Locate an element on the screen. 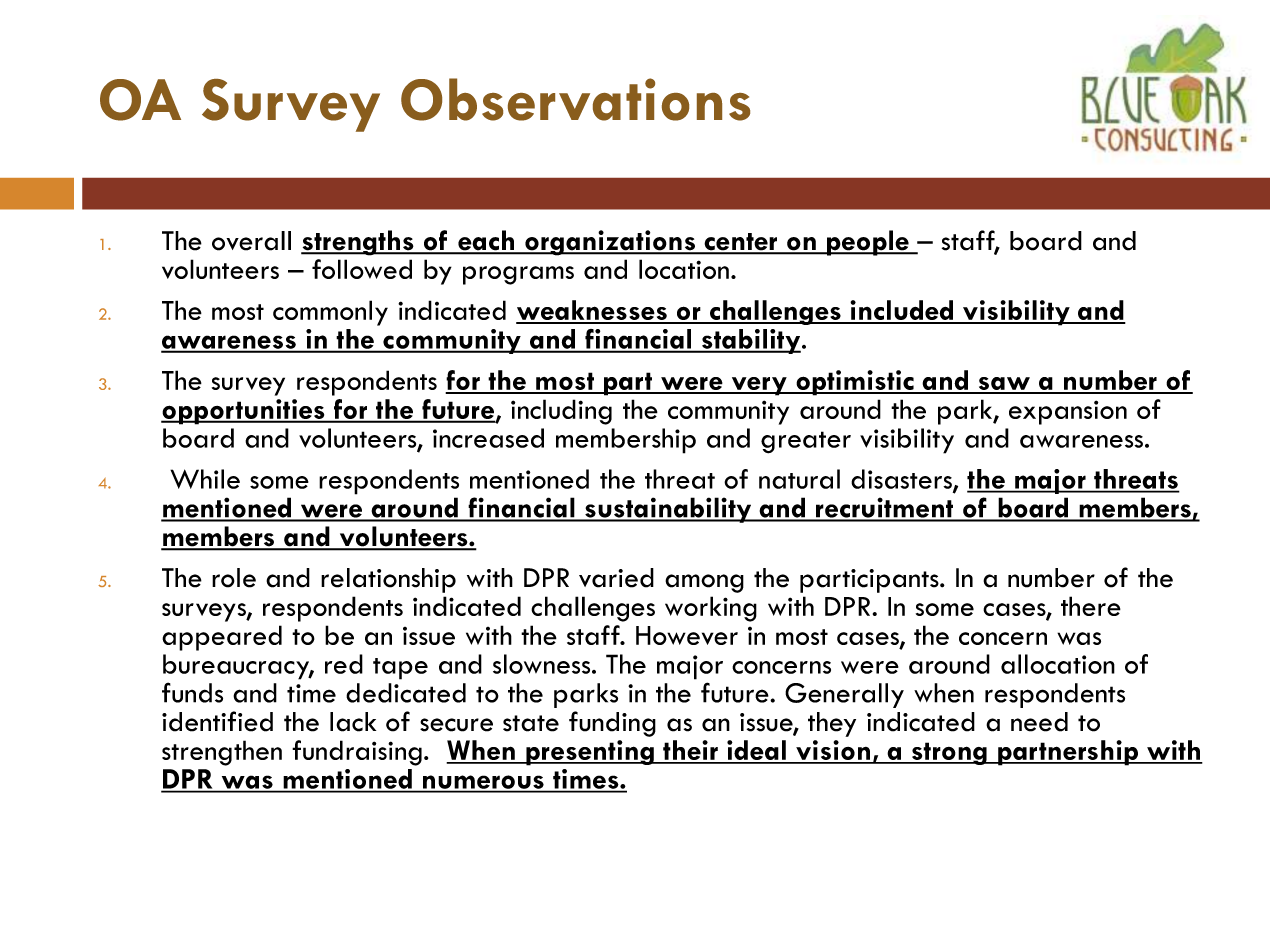 The image size is (1270, 952). lack is located at coordinates (353, 722).
